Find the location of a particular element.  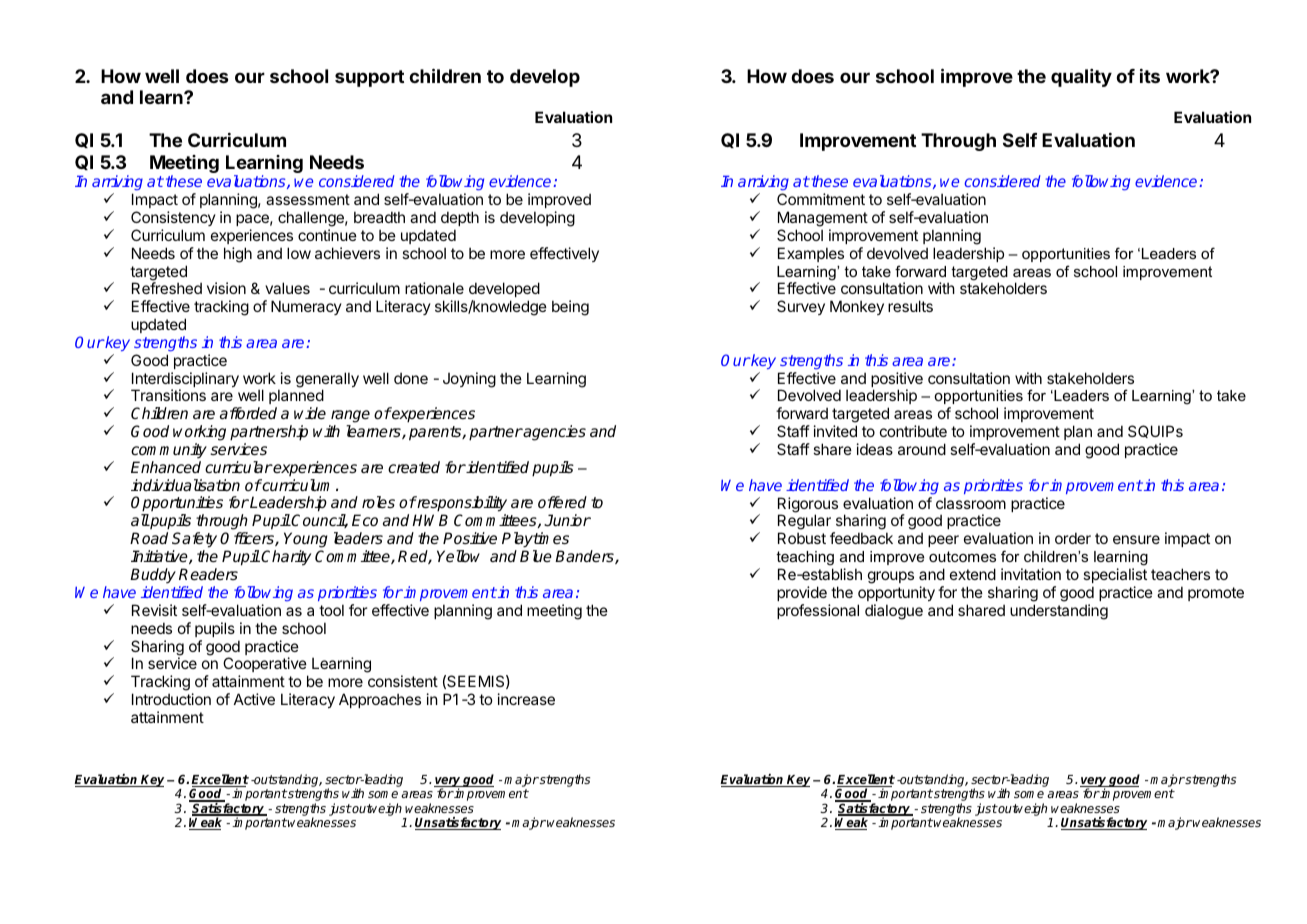

offered is located at coordinates (562, 502).
